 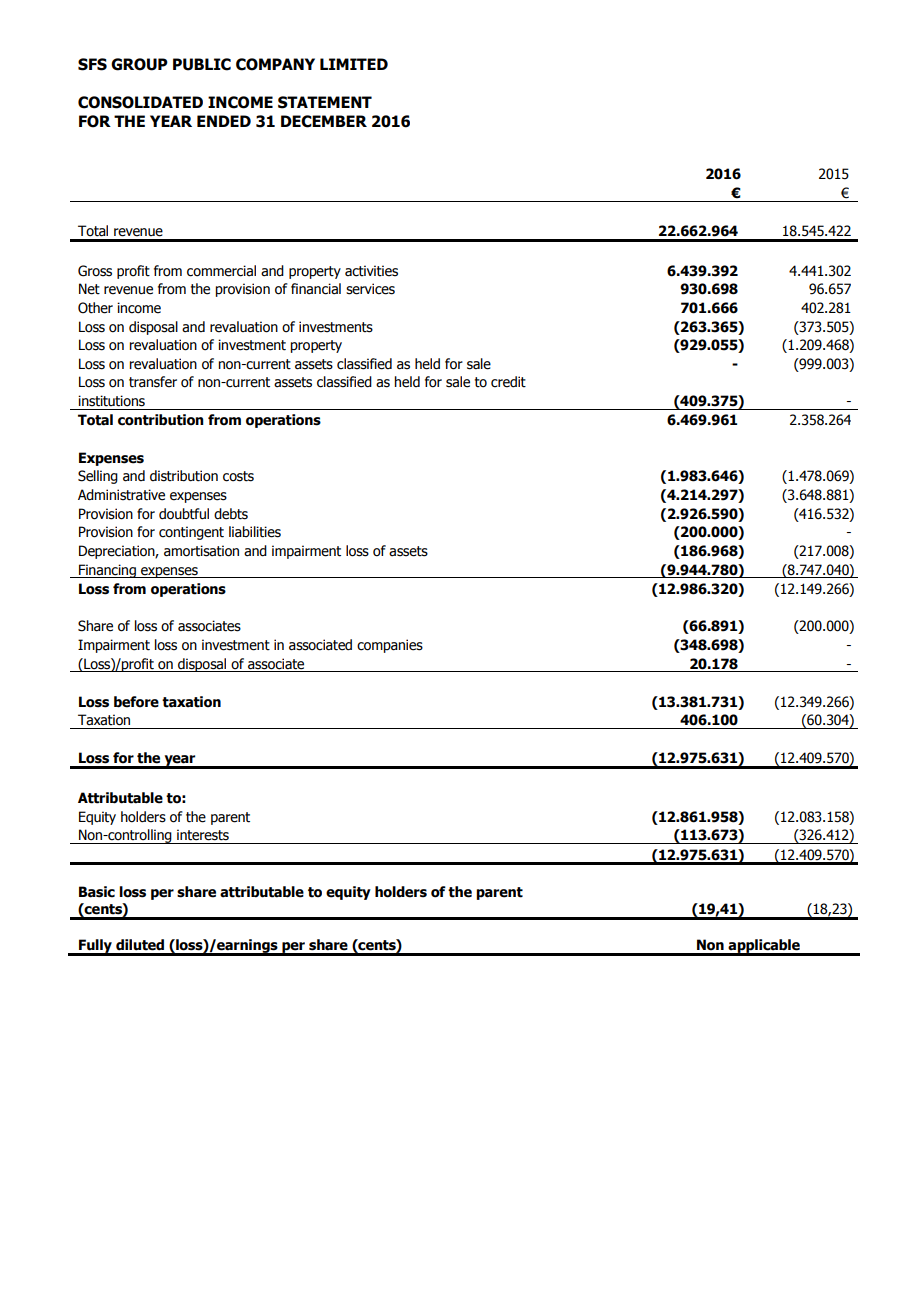 I want to click on liabilities, so click(x=255, y=532).
